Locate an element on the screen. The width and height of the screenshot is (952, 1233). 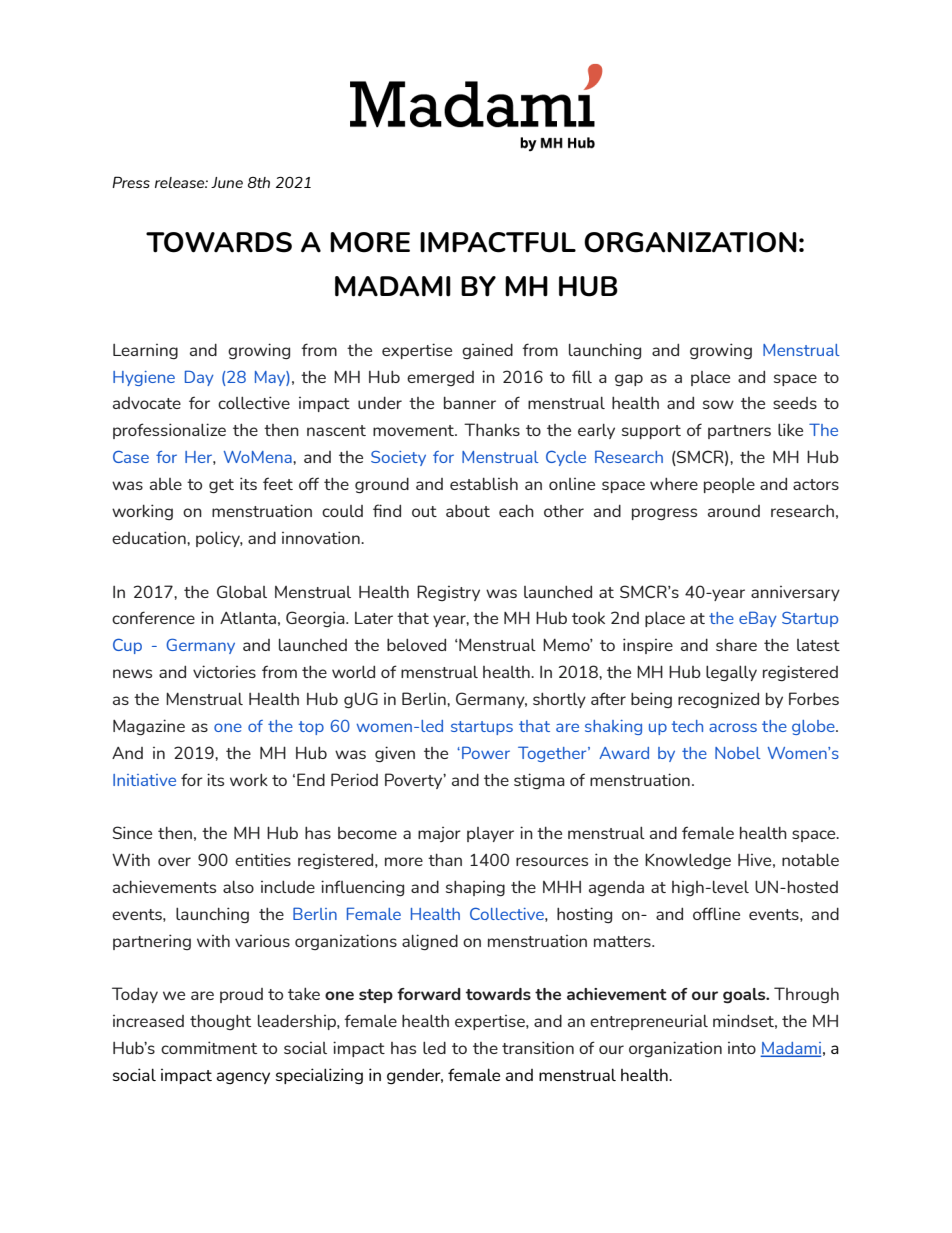
movement is located at coordinates (414, 430).
